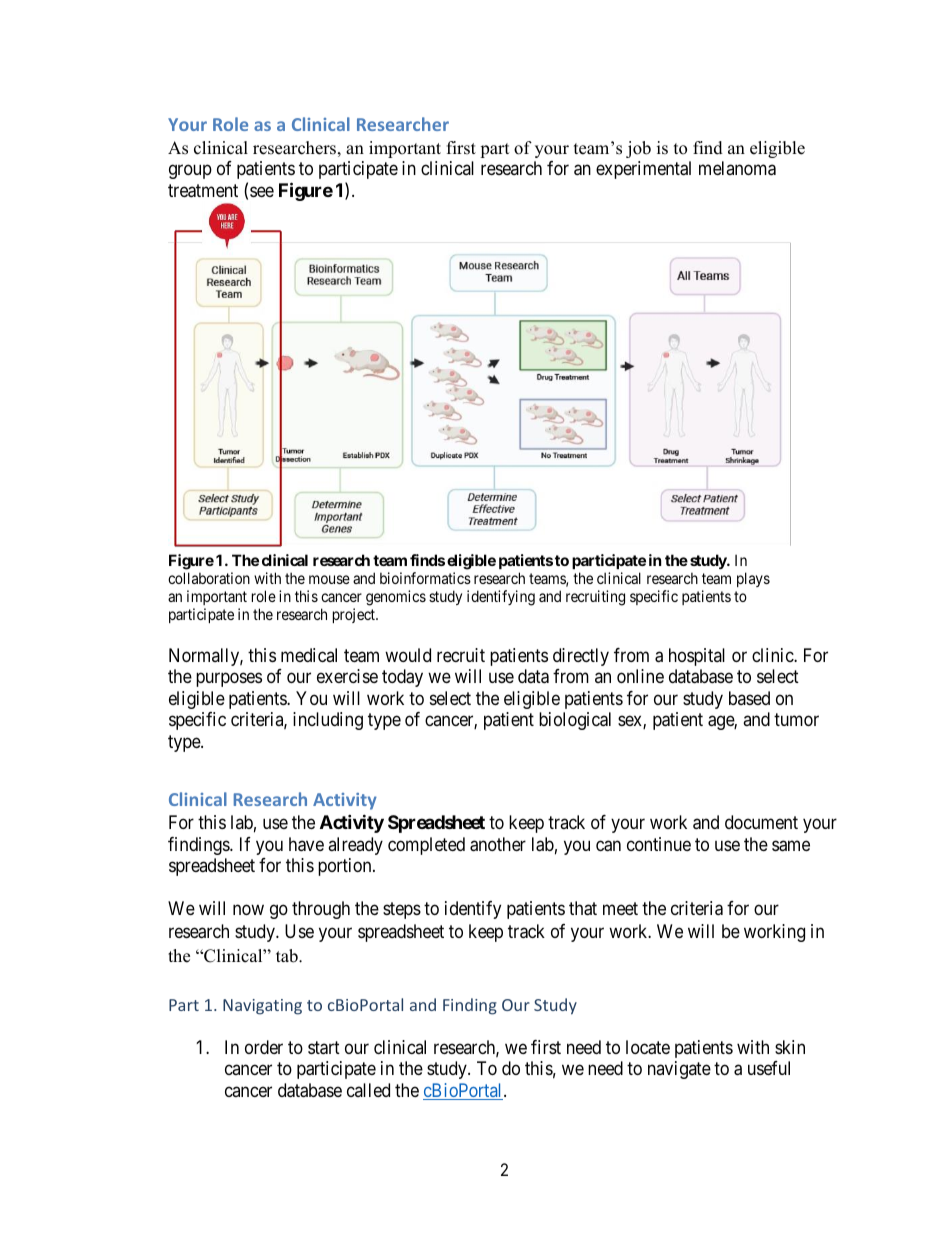  What do you see at coordinates (309, 655) in the screenshot?
I see `medical` at bounding box center [309, 655].
